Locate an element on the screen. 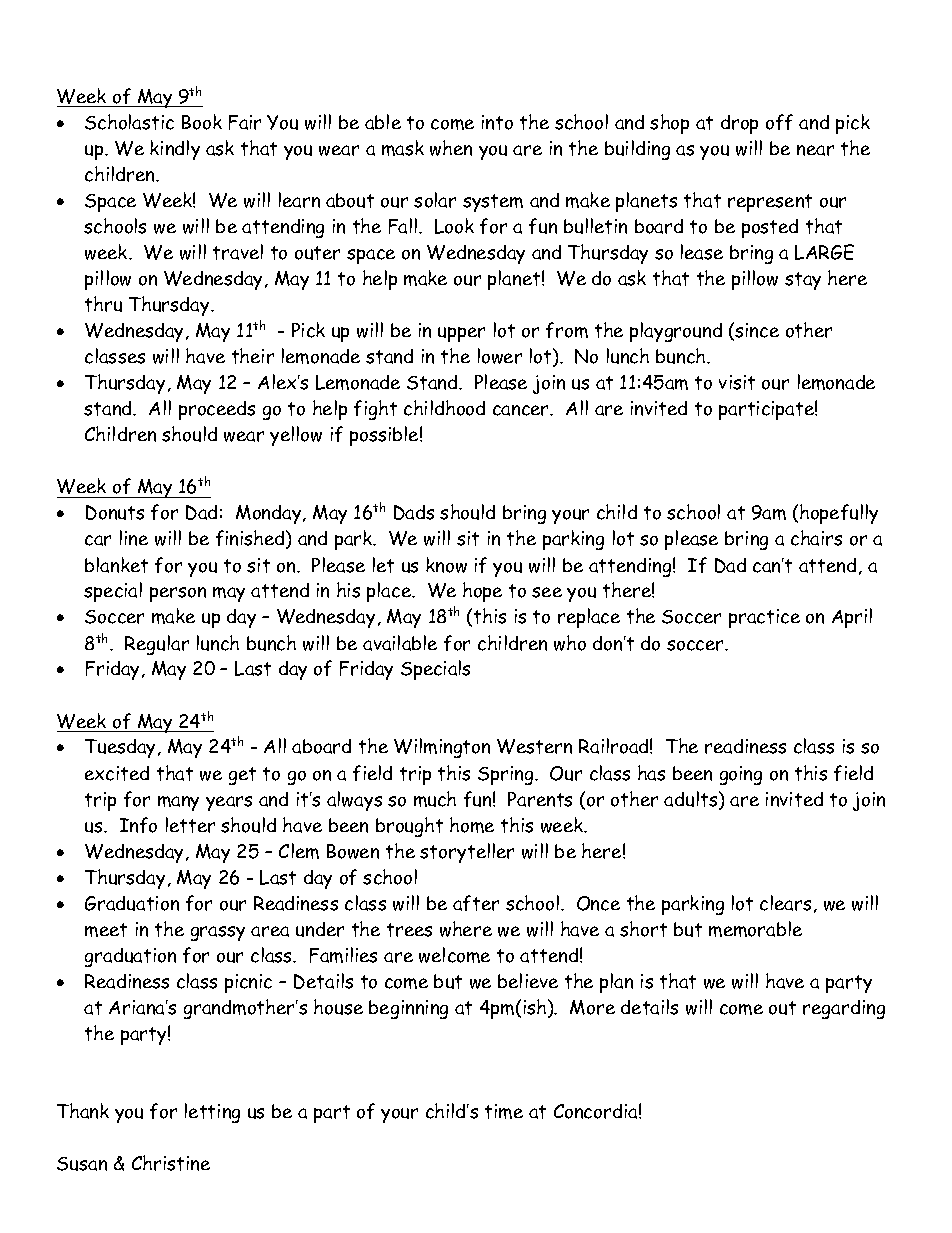  Wilmington is located at coordinates (442, 748).
